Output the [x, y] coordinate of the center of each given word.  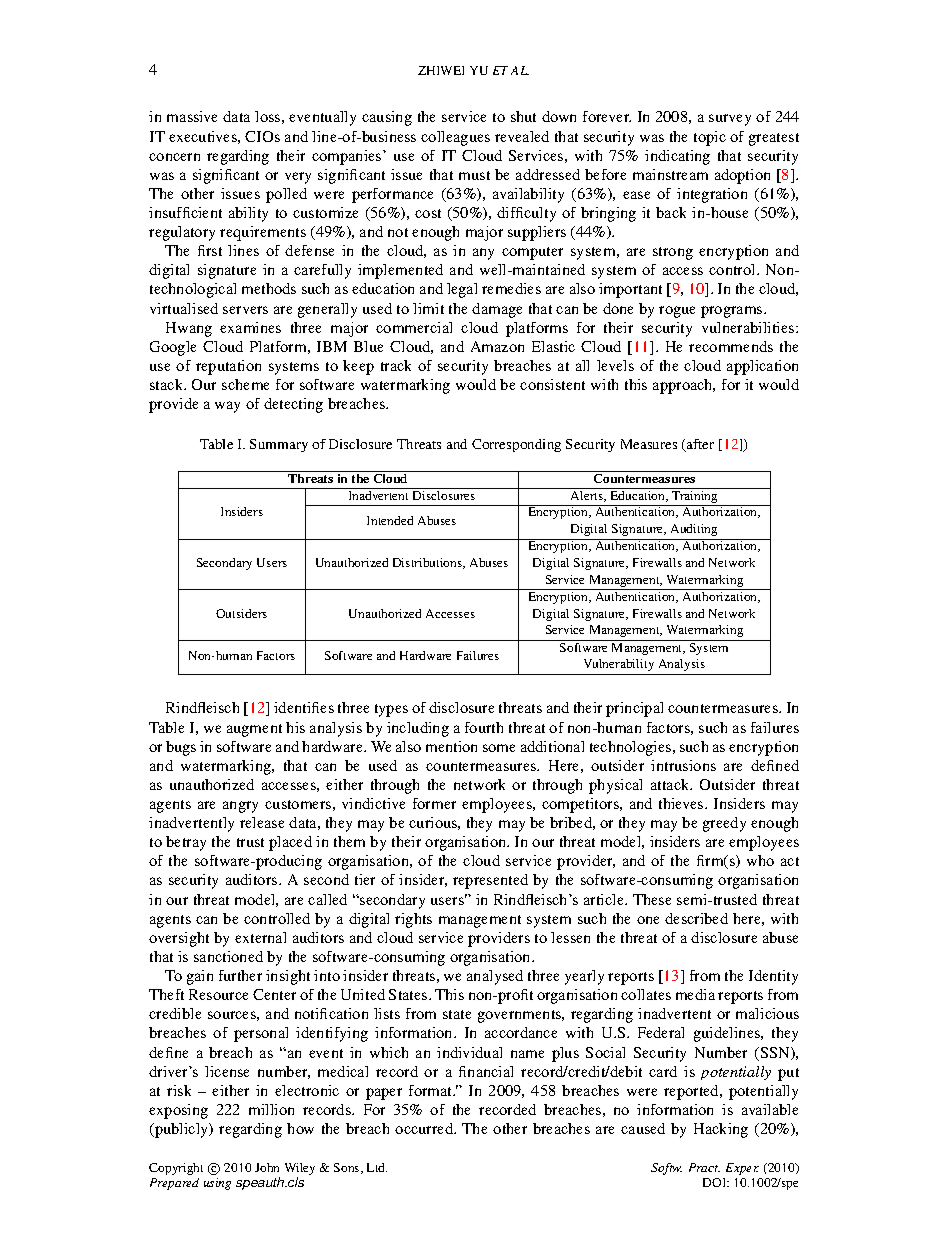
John [267, 1167]
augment [254, 730]
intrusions [683, 765]
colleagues [455, 138]
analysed [495, 977]
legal [462, 290]
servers [245, 310]
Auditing [694, 530]
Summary [279, 445]
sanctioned [228, 956]
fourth [484, 727]
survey [730, 120]
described [696, 918]
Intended [390, 520]
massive [192, 116]
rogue [677, 312]
